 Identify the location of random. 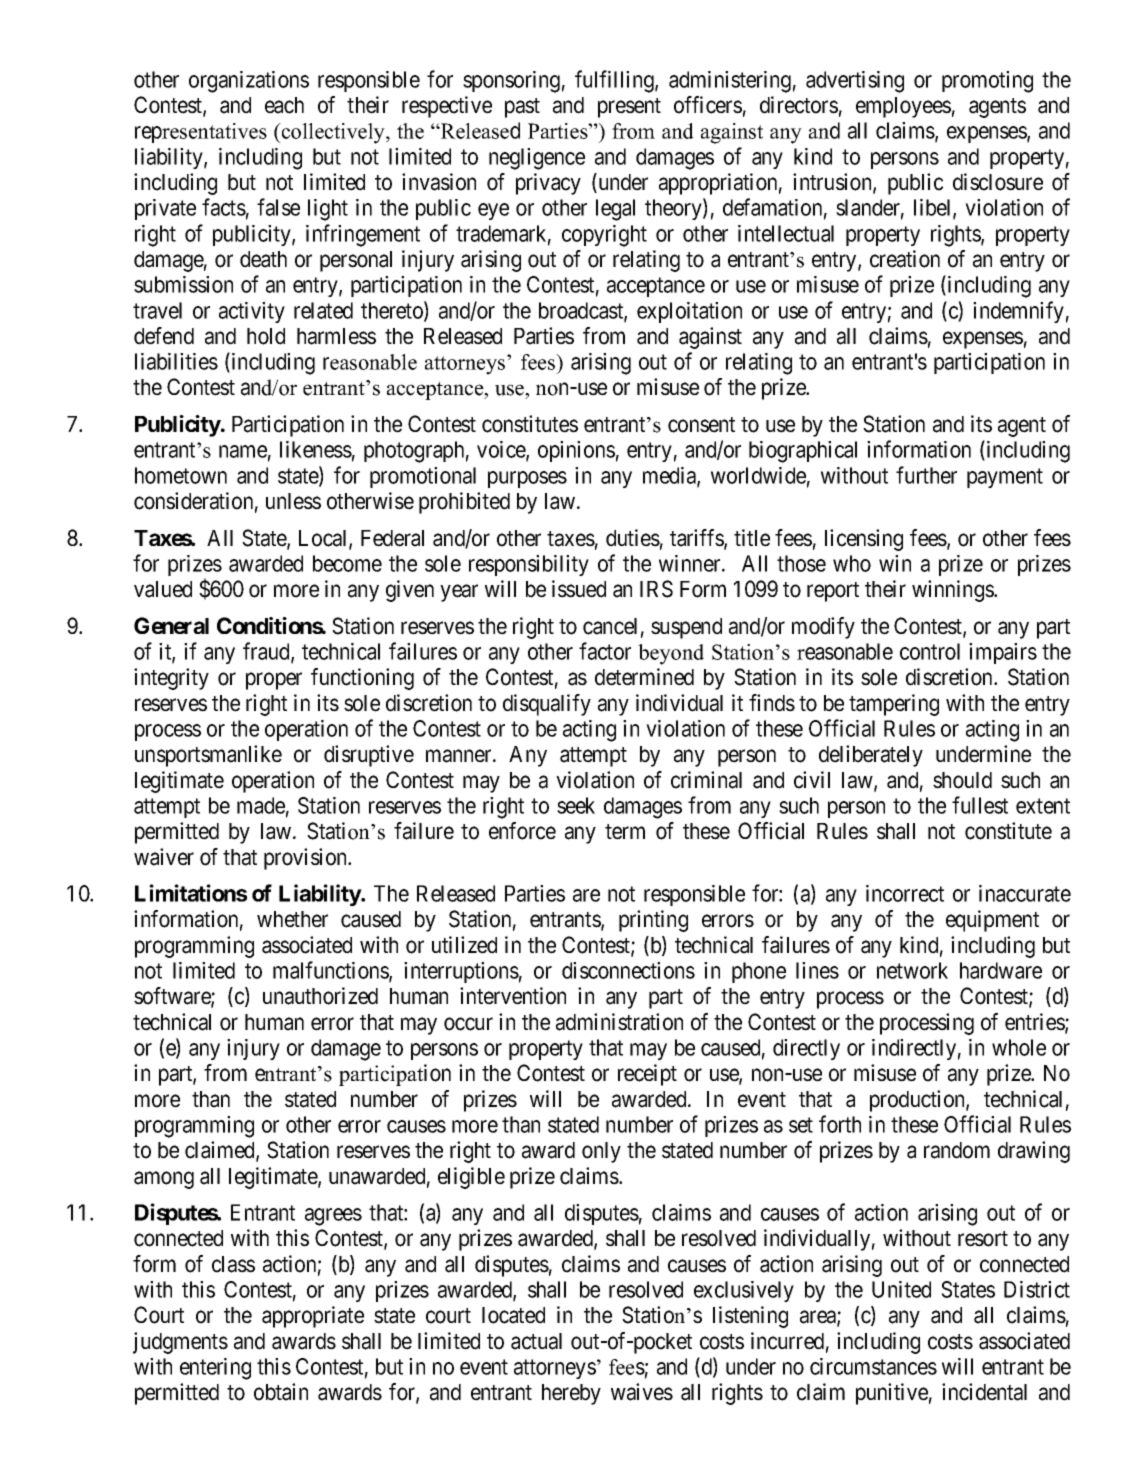
(957, 1150).
